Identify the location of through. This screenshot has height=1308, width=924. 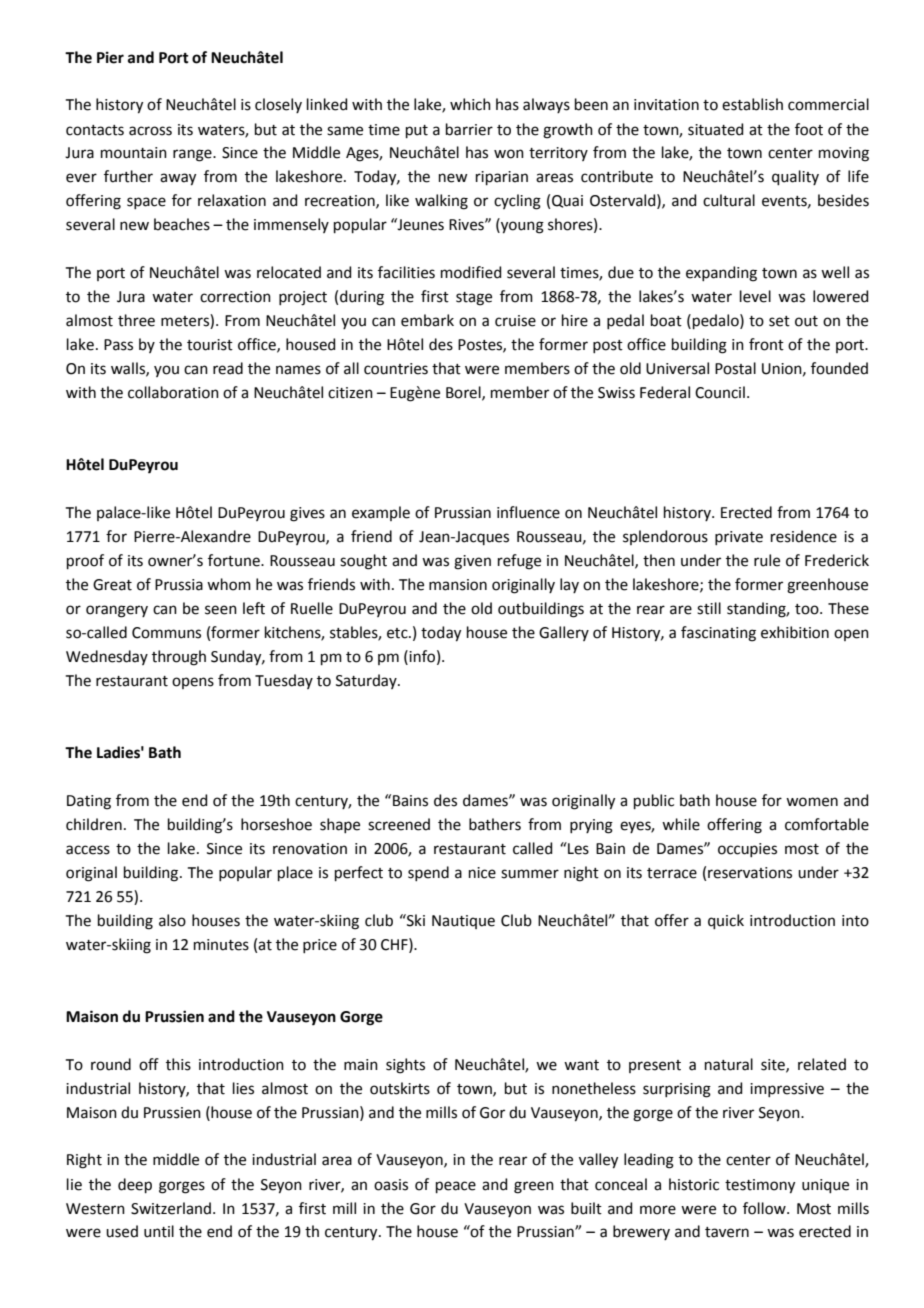
(179, 658).
